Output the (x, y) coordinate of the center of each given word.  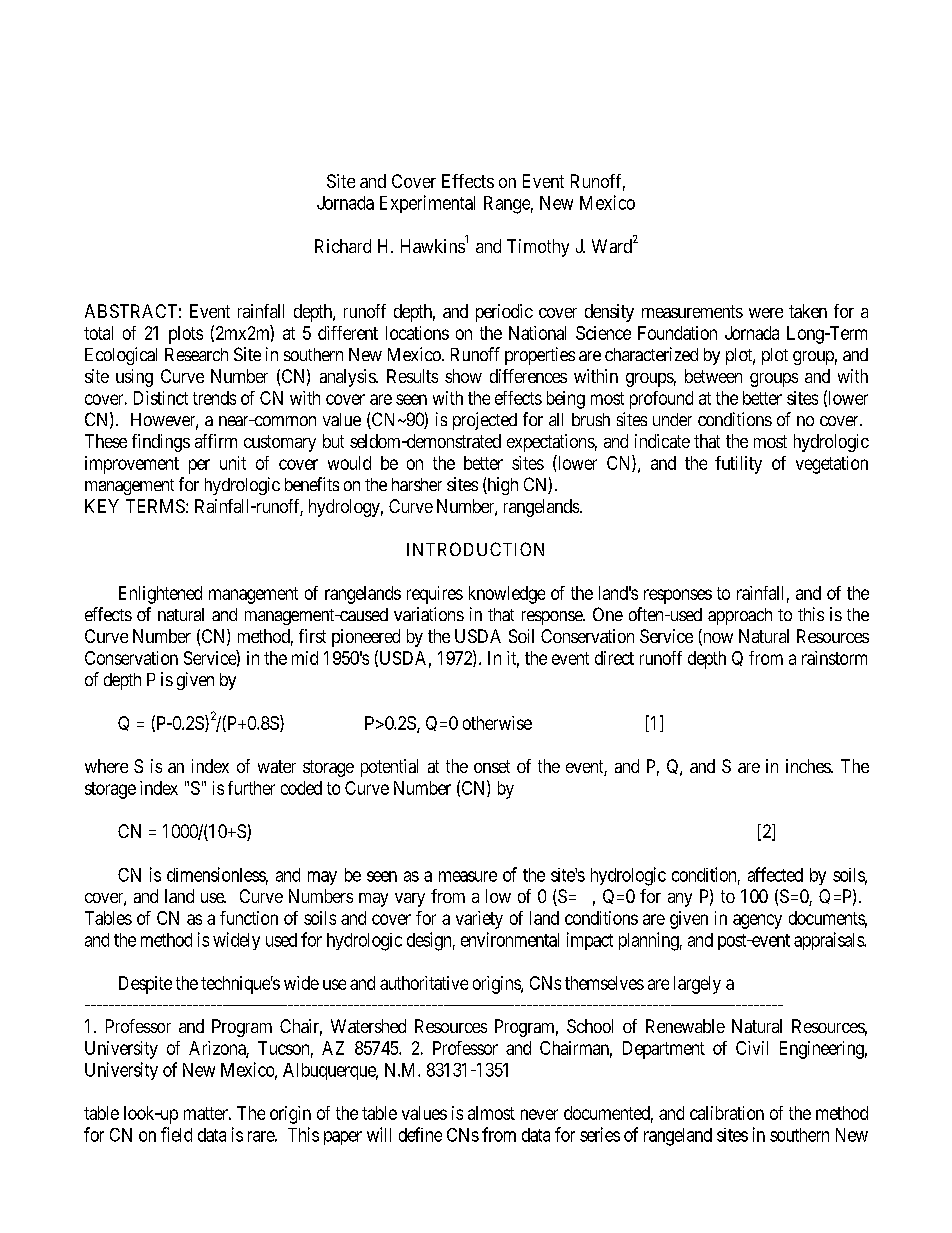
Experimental (427, 204)
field (176, 1134)
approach (740, 616)
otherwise (497, 723)
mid (305, 658)
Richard (343, 246)
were (766, 313)
